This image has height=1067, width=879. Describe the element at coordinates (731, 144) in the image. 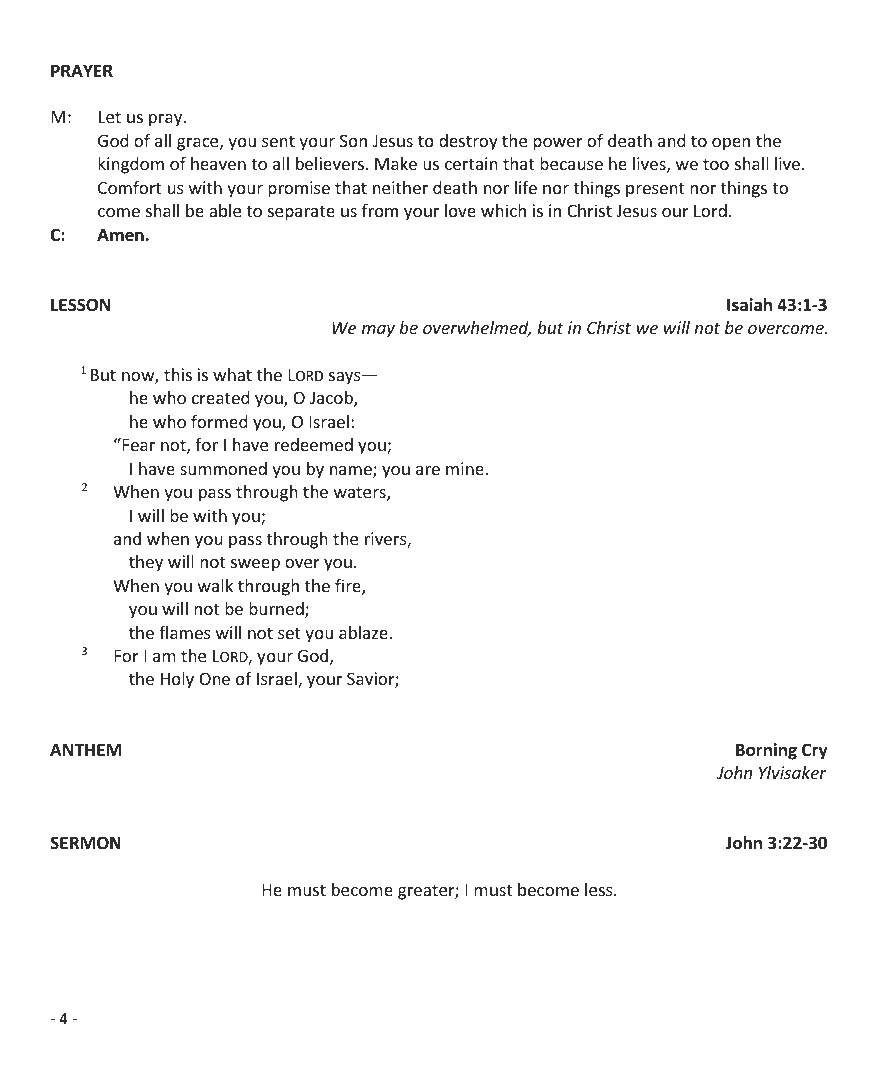

I see `open` at that location.
